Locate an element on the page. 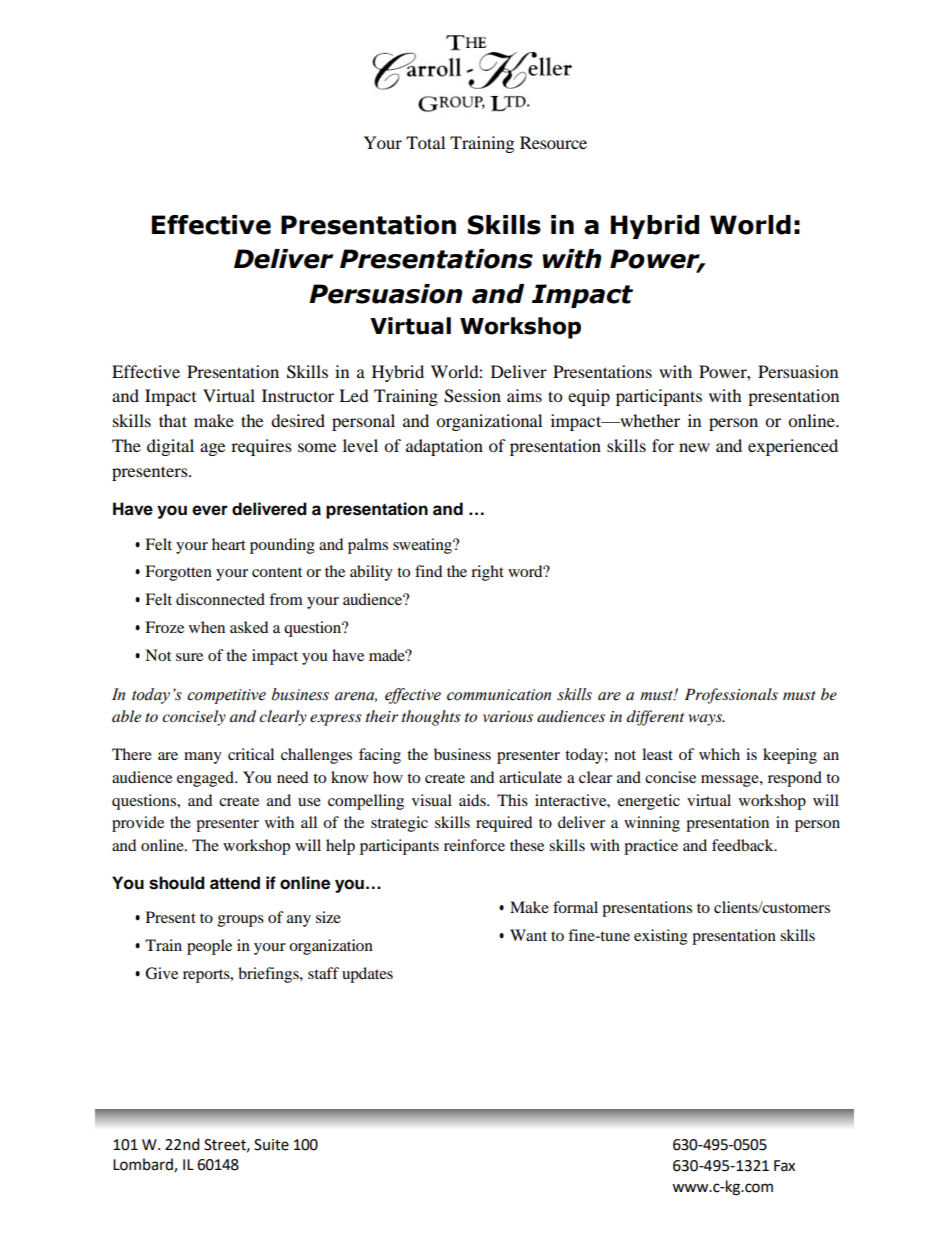 The width and height of the page is (952, 1233). Suite is located at coordinates (271, 1145).
